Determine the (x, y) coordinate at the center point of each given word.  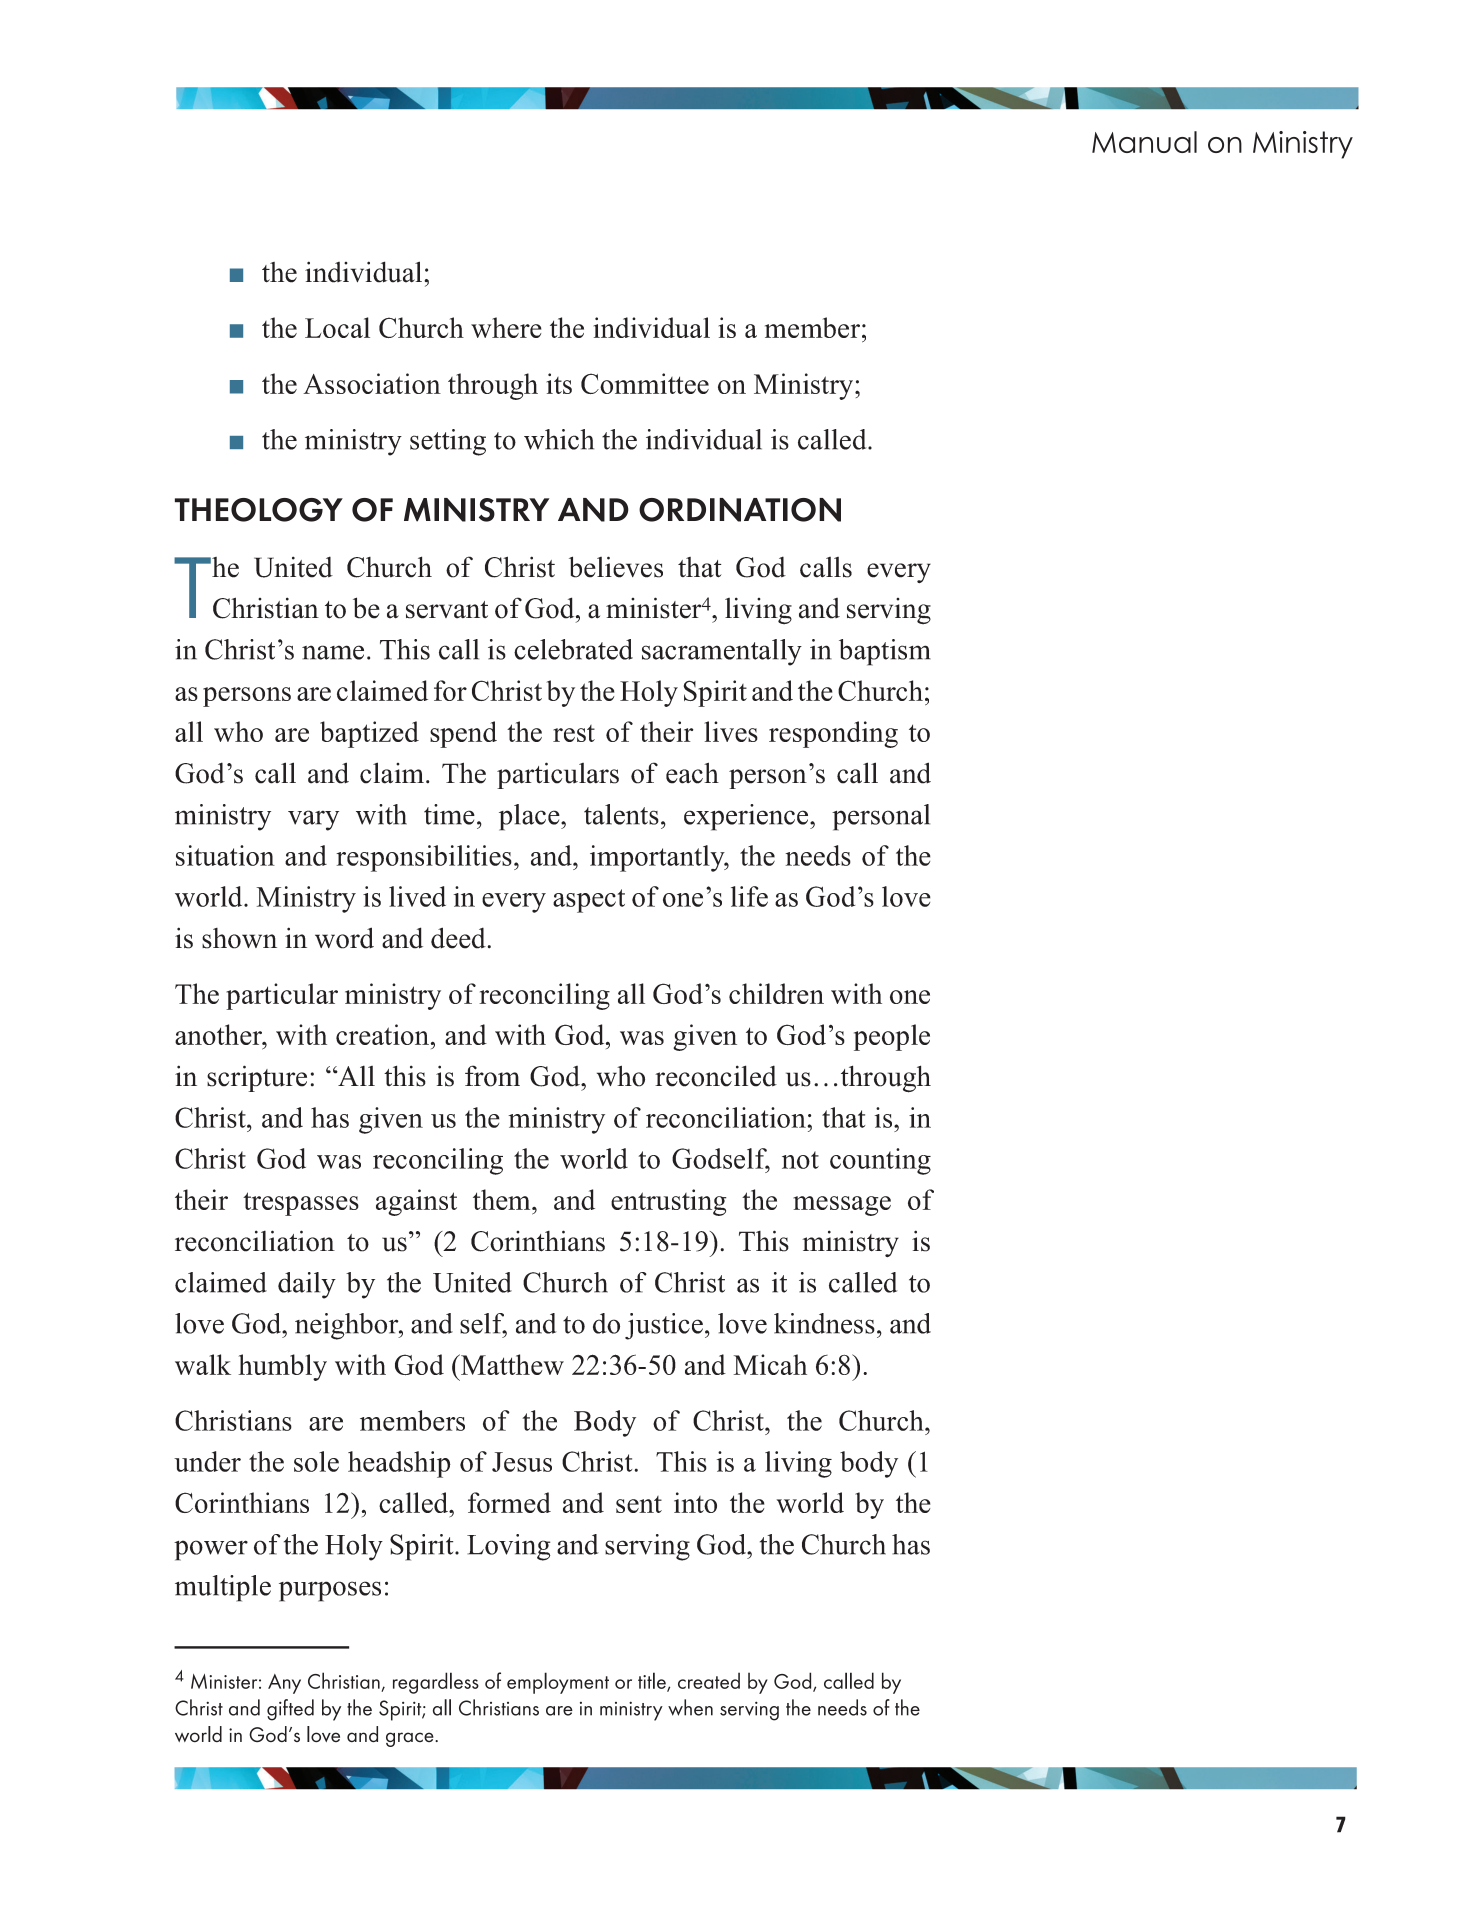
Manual (1144, 142)
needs (842, 1707)
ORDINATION (740, 510)
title (653, 1681)
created (709, 1680)
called (849, 1680)
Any (284, 1684)
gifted (290, 1710)
